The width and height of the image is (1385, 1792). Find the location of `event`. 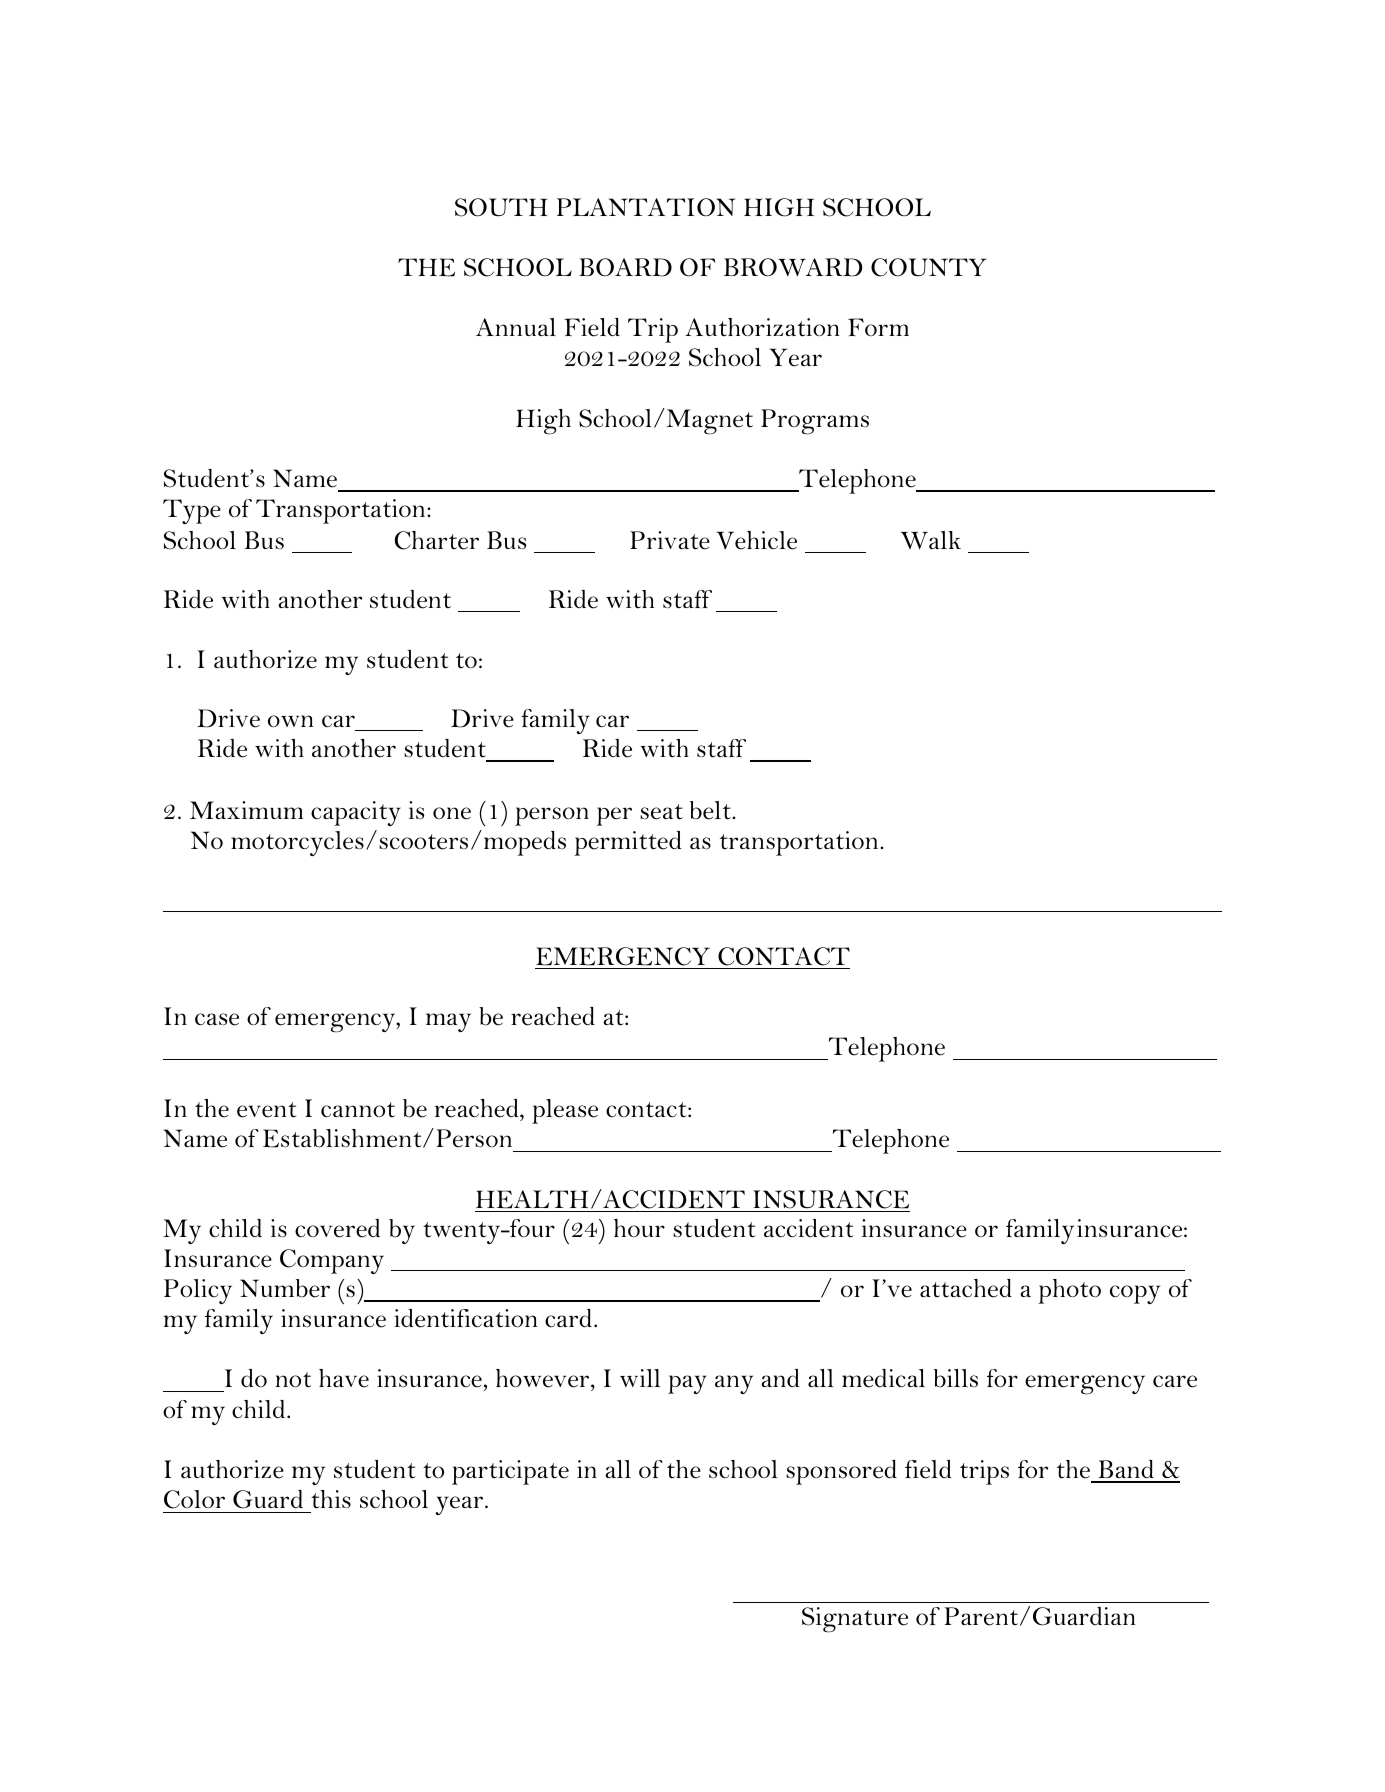

event is located at coordinates (267, 1110).
